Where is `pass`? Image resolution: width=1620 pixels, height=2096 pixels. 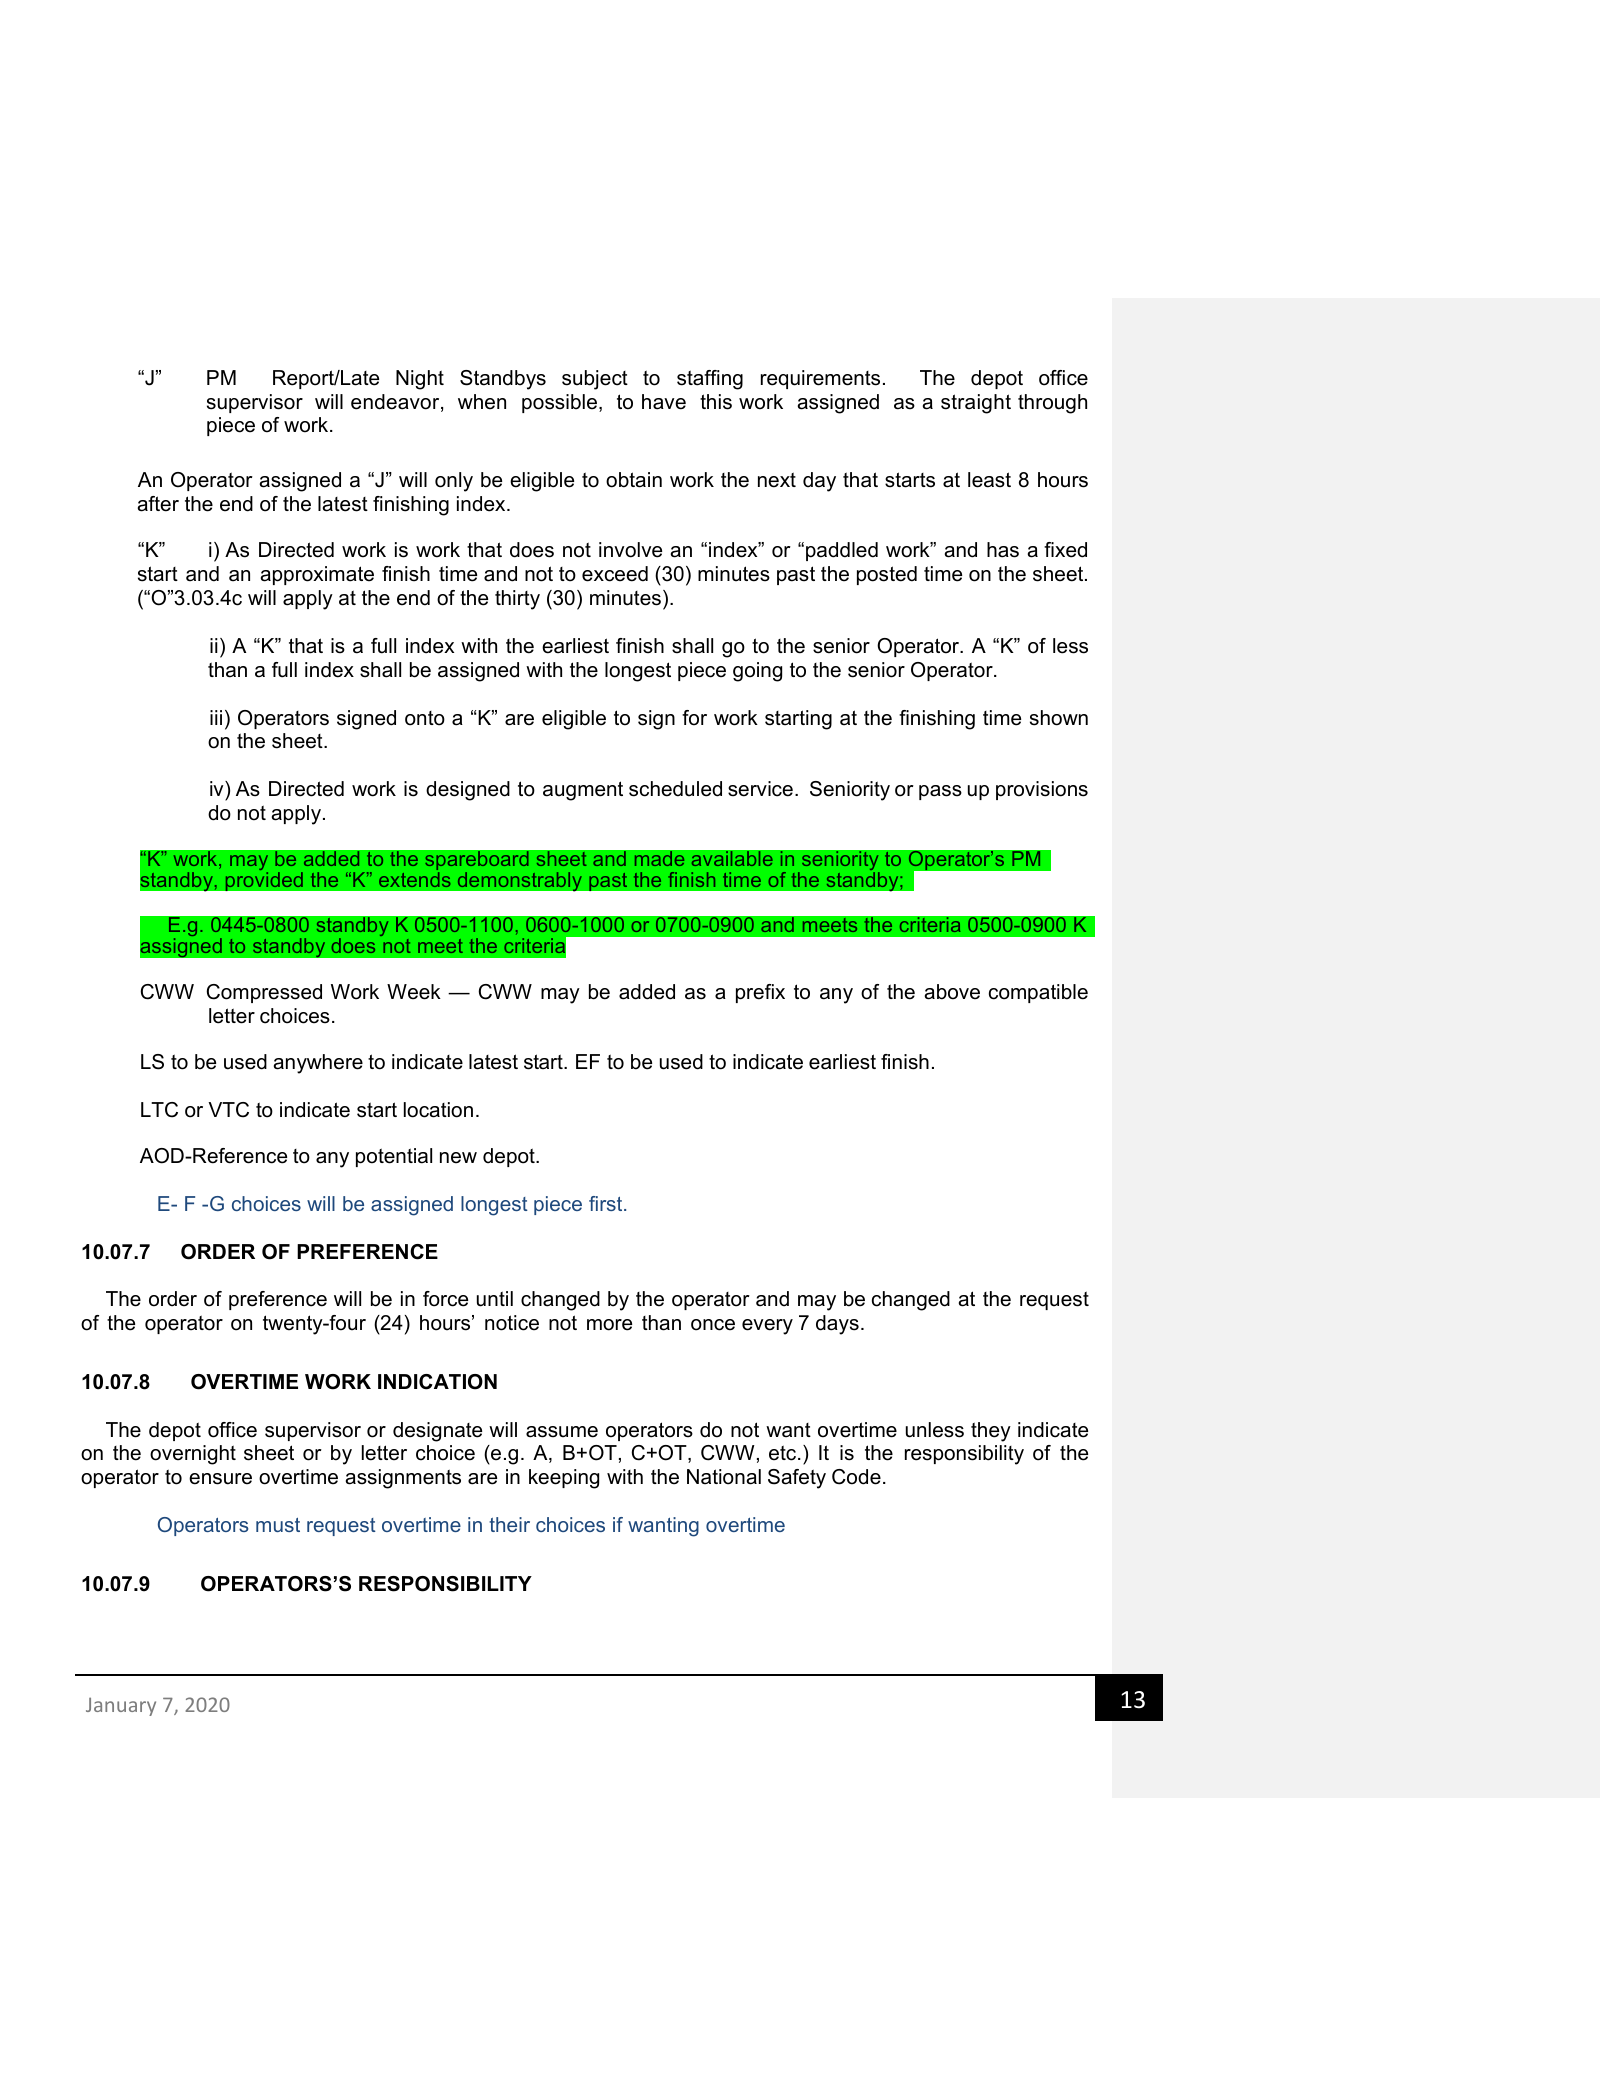 pass is located at coordinates (940, 792).
